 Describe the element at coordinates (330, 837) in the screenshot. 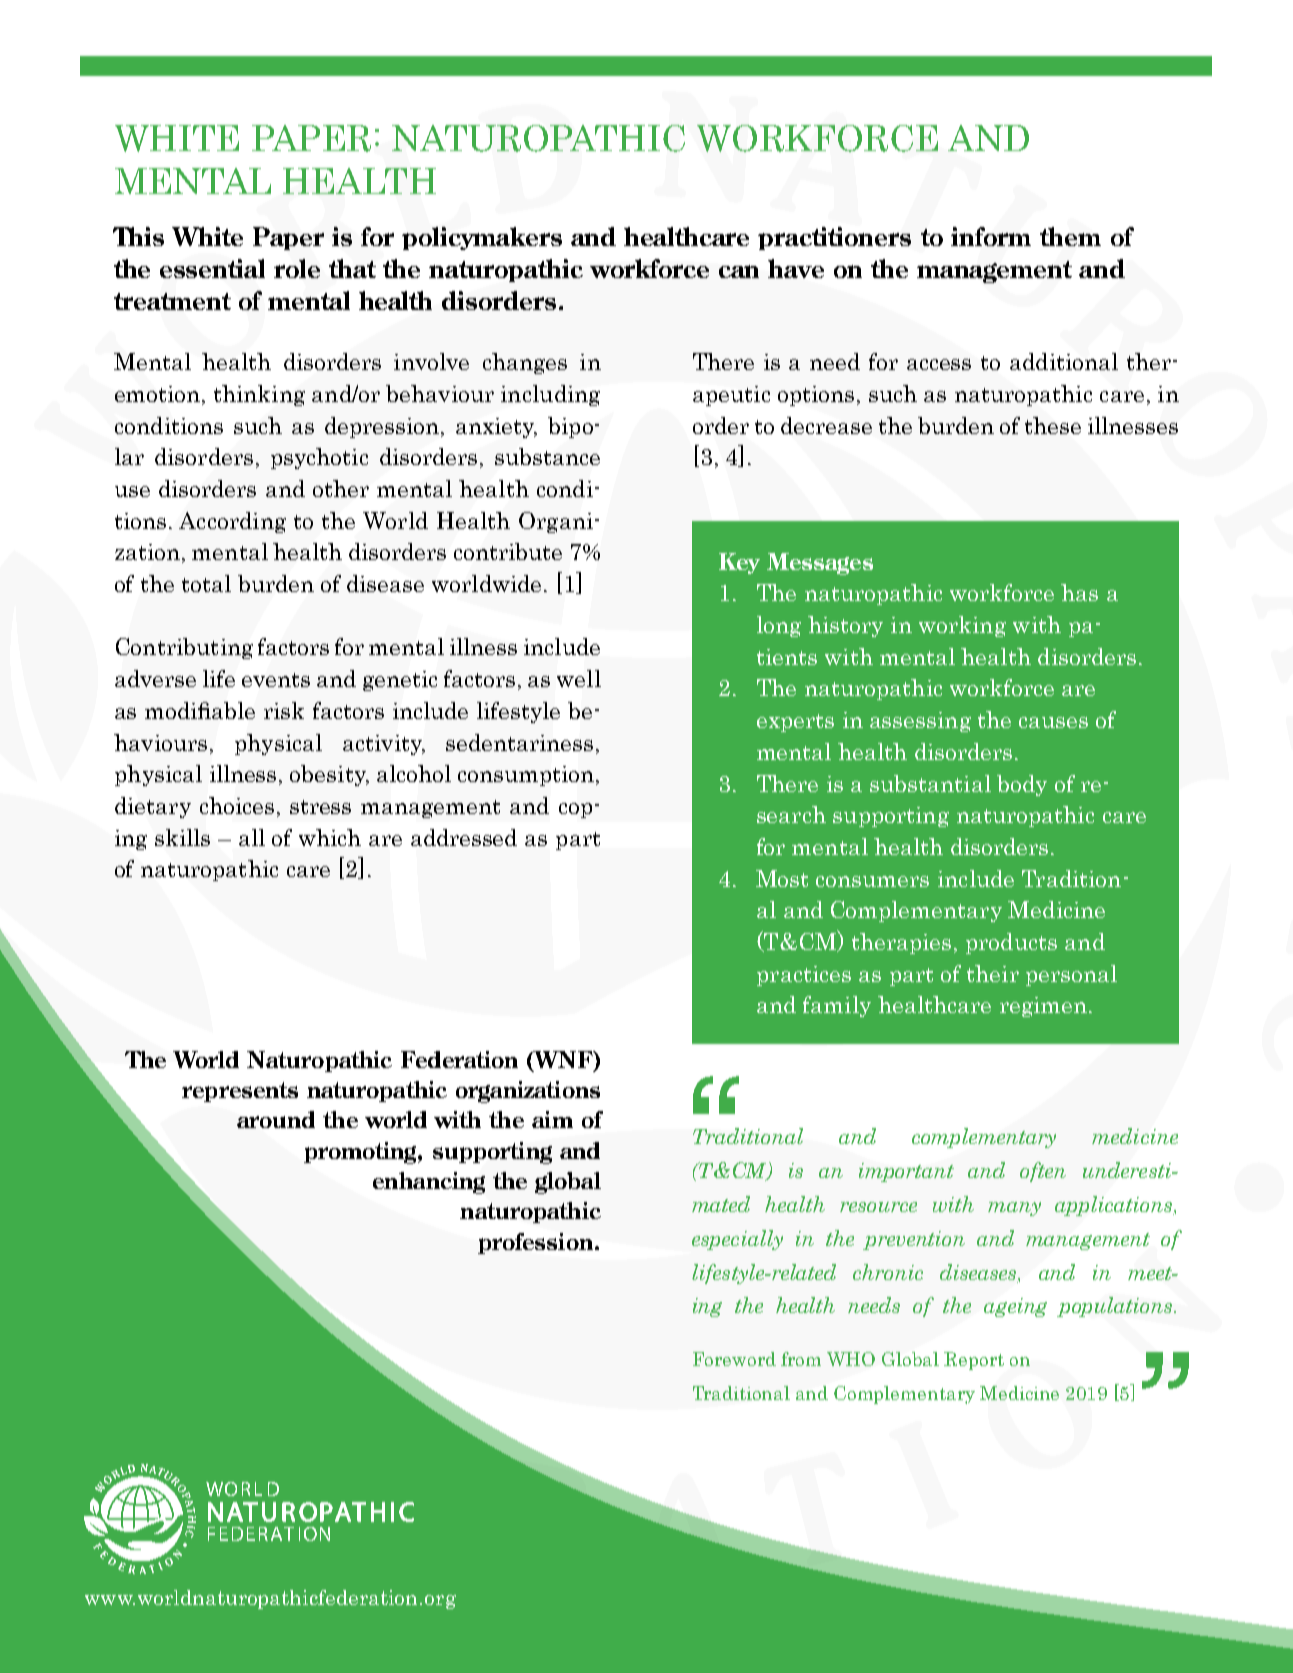

I see `which` at that location.
